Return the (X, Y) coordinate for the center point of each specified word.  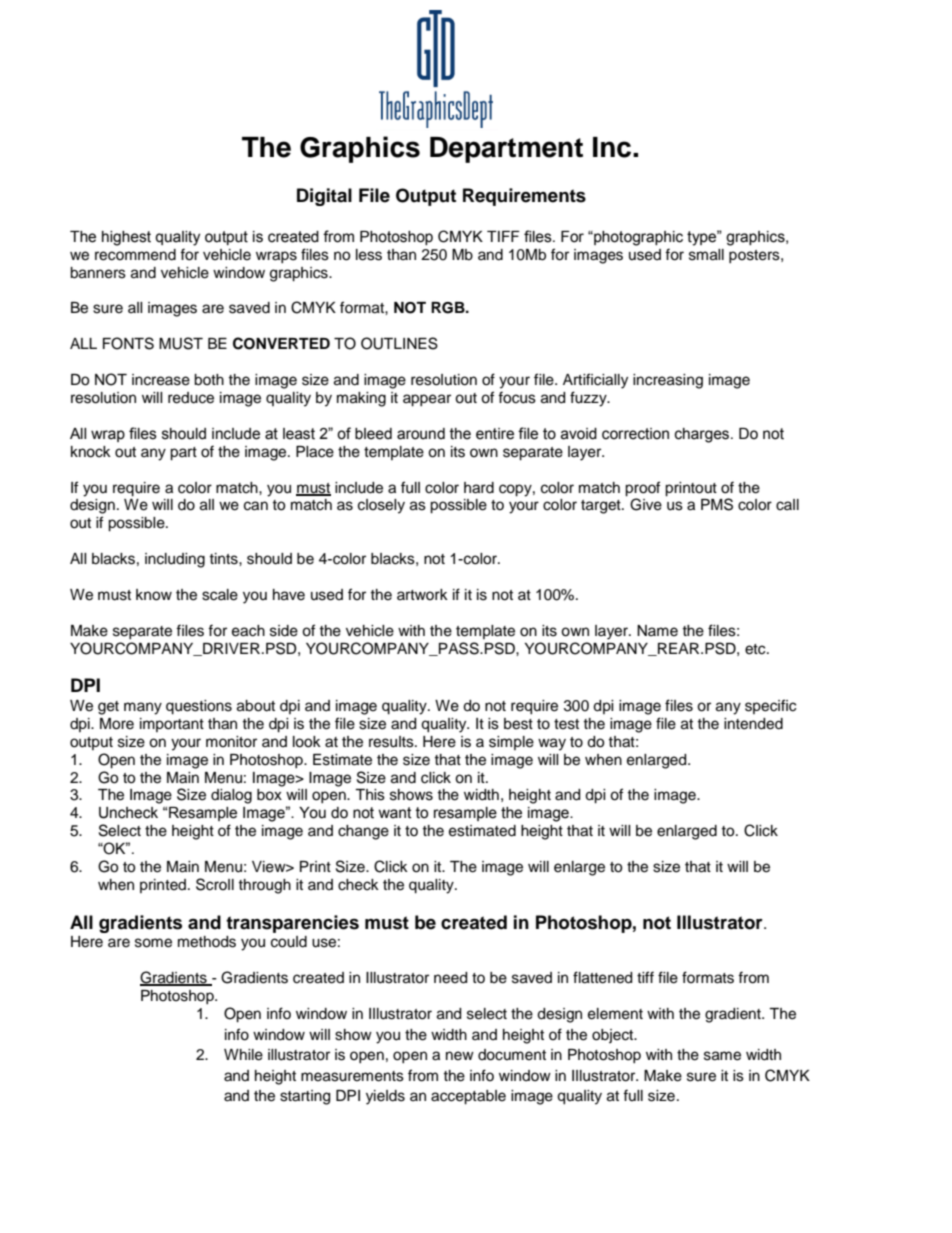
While (243, 1055)
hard (479, 488)
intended (753, 724)
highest (126, 238)
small (706, 255)
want (395, 813)
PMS (717, 504)
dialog (231, 796)
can (256, 506)
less (369, 255)
